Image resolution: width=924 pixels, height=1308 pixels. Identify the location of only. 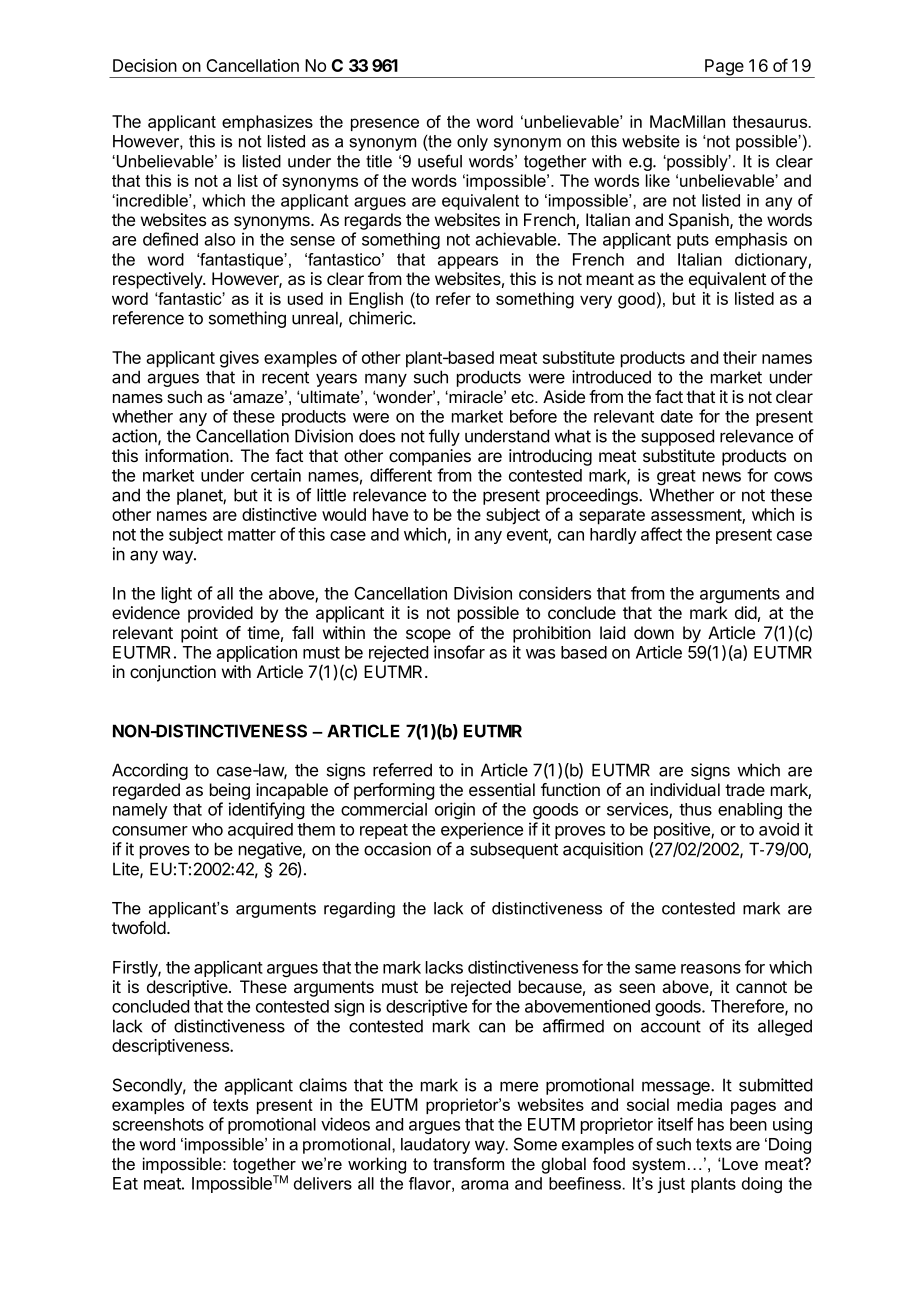
(472, 143).
